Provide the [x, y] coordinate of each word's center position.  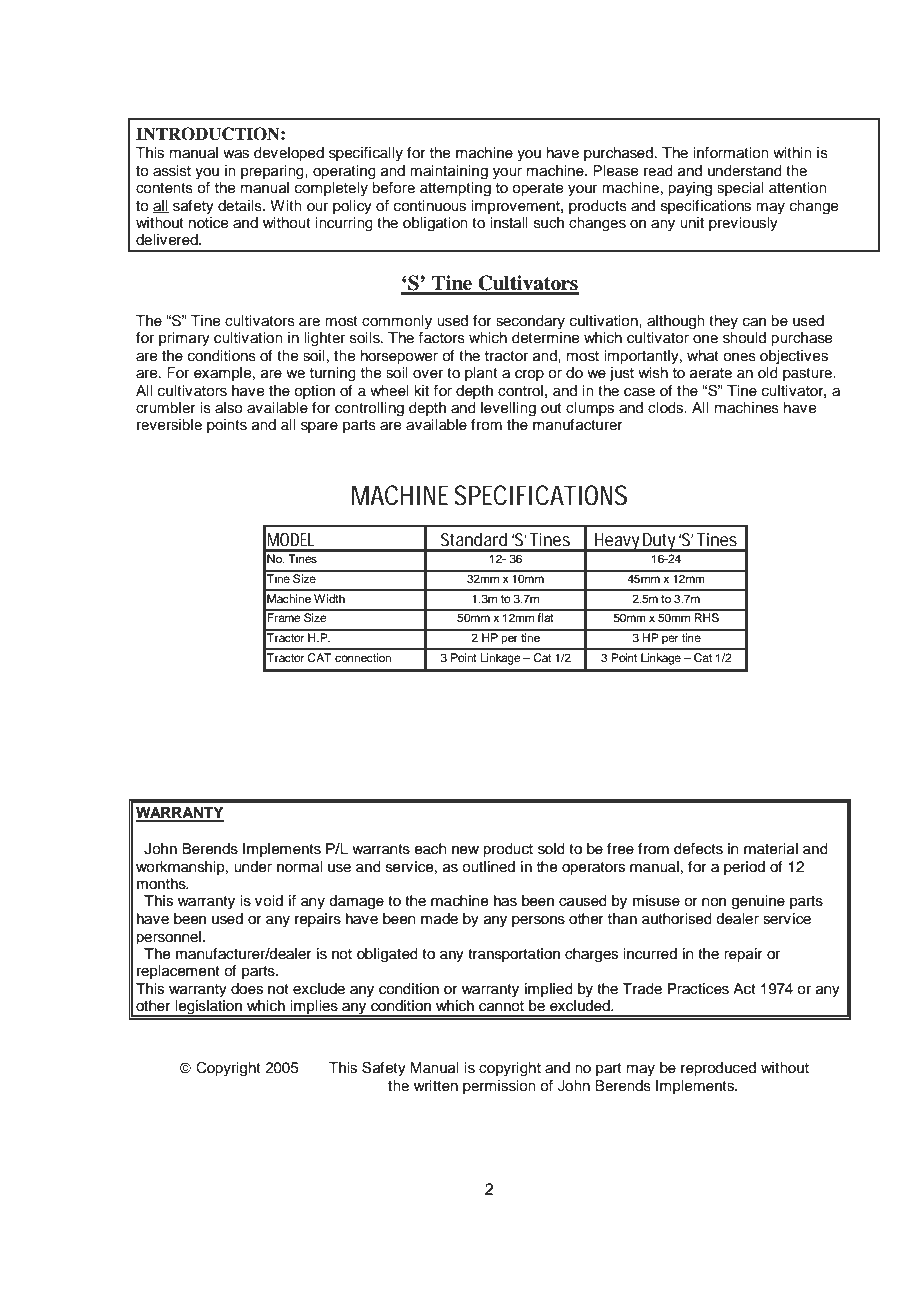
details [241, 206]
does [247, 989]
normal [299, 867]
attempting [455, 189]
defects [698, 849]
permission [499, 1087]
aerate [711, 373]
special [740, 189]
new [465, 850]
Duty [660, 542]
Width [329, 598]
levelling [508, 409]
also [229, 408]
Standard [474, 539]
